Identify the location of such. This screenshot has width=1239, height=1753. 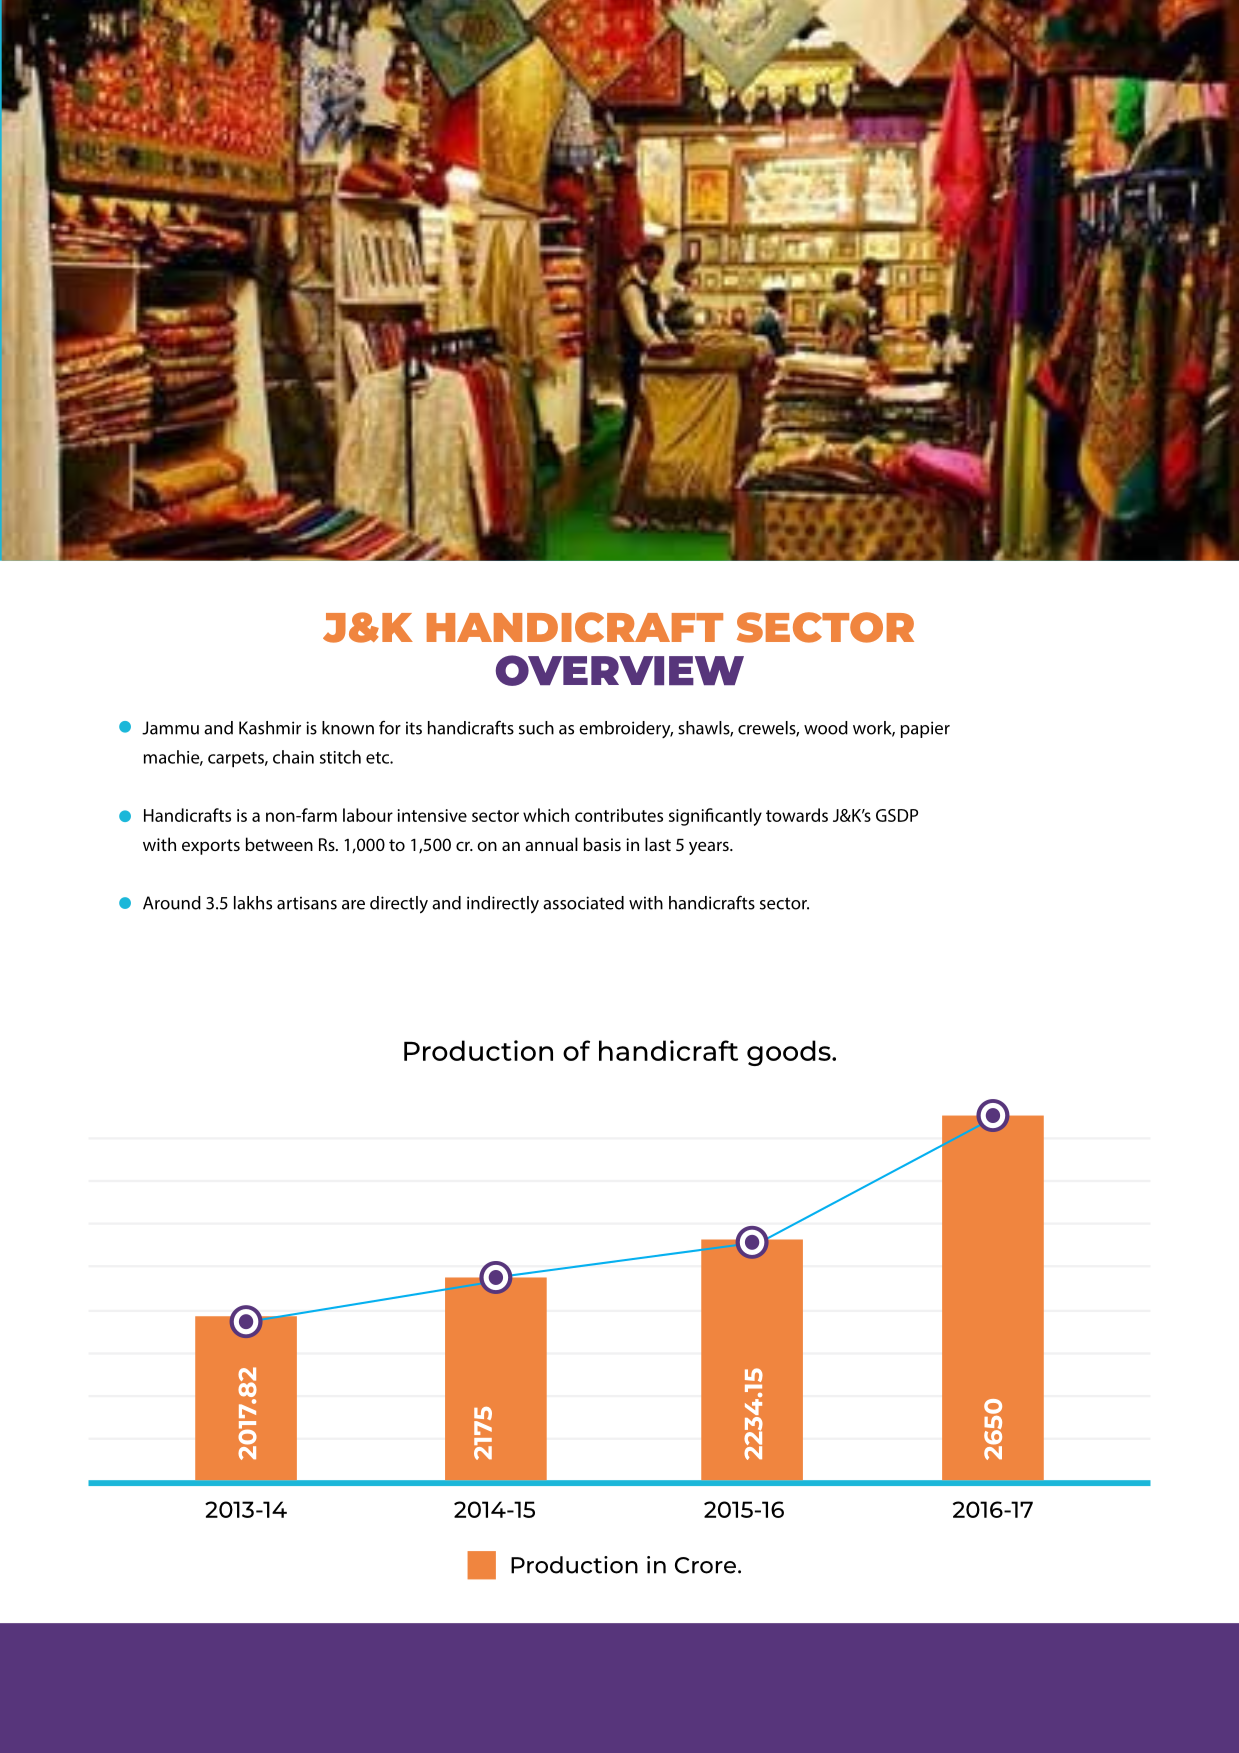
(536, 728).
